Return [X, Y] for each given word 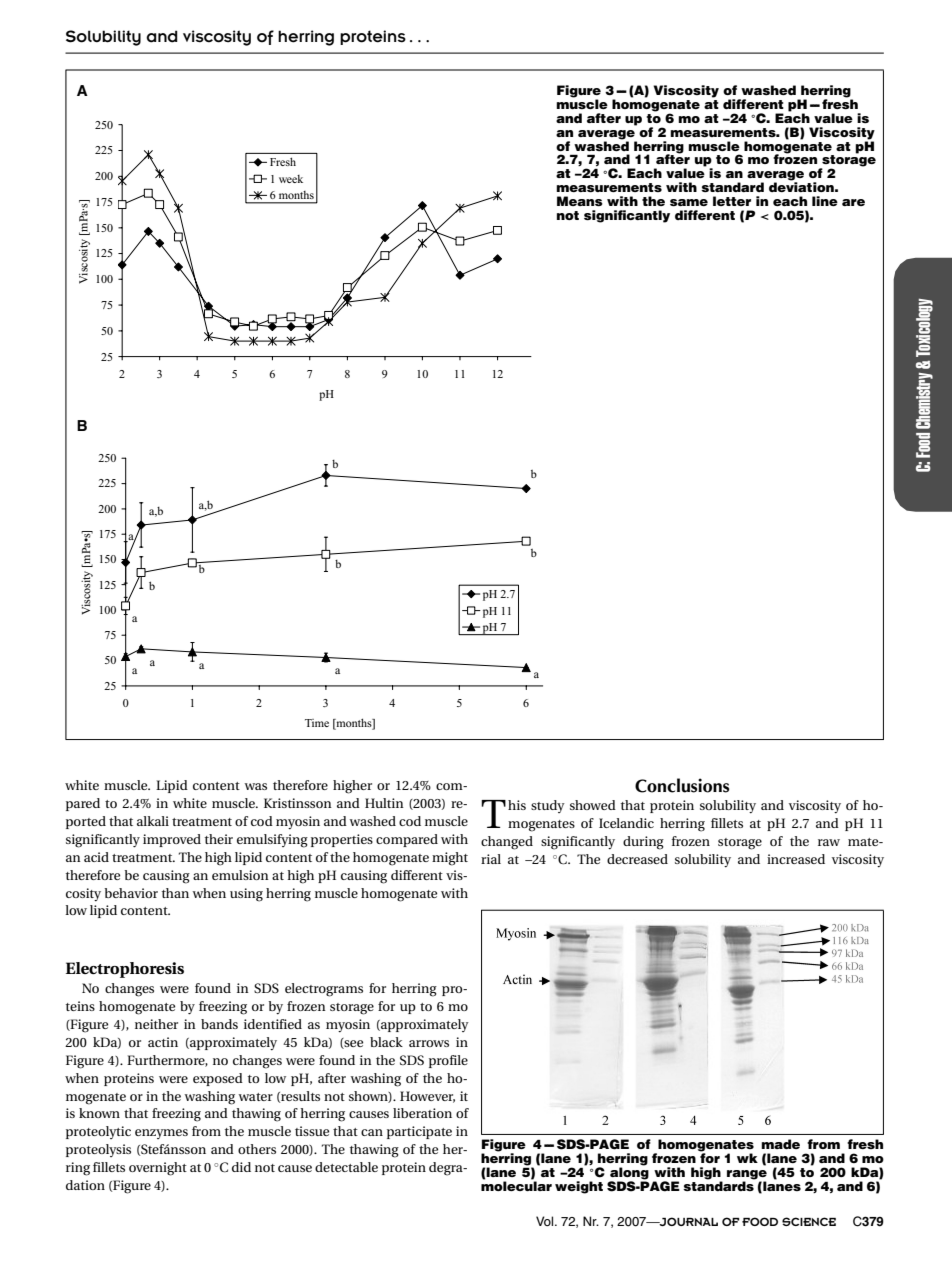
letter [732, 201]
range [747, 1176]
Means [580, 201]
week [291, 179]
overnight [158, 1169]
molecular [516, 1185]
